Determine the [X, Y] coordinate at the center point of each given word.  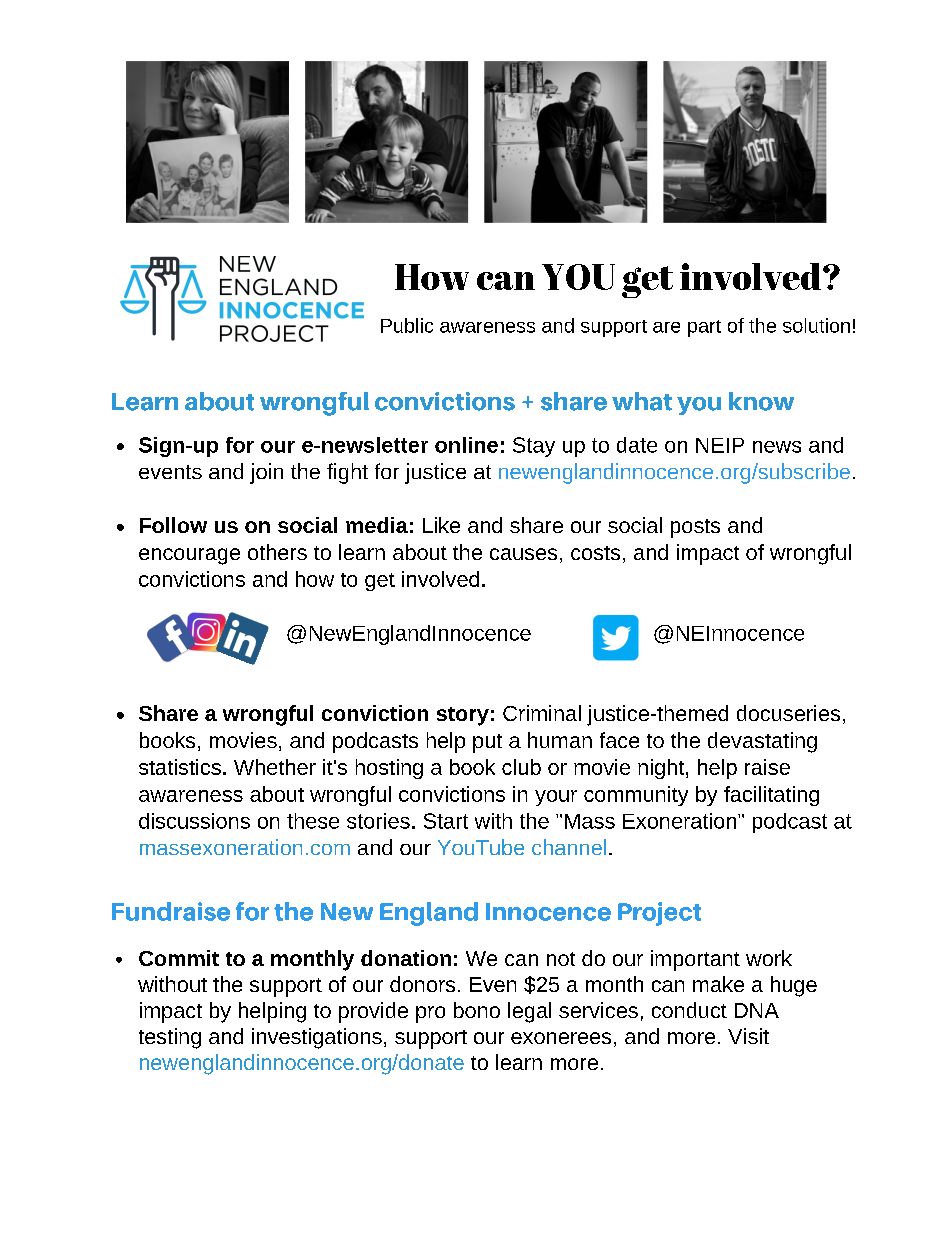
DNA [757, 1010]
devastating [762, 742]
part [704, 328]
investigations [317, 1038]
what [642, 401]
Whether [275, 767]
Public [407, 325]
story [463, 716]
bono [477, 1010]
